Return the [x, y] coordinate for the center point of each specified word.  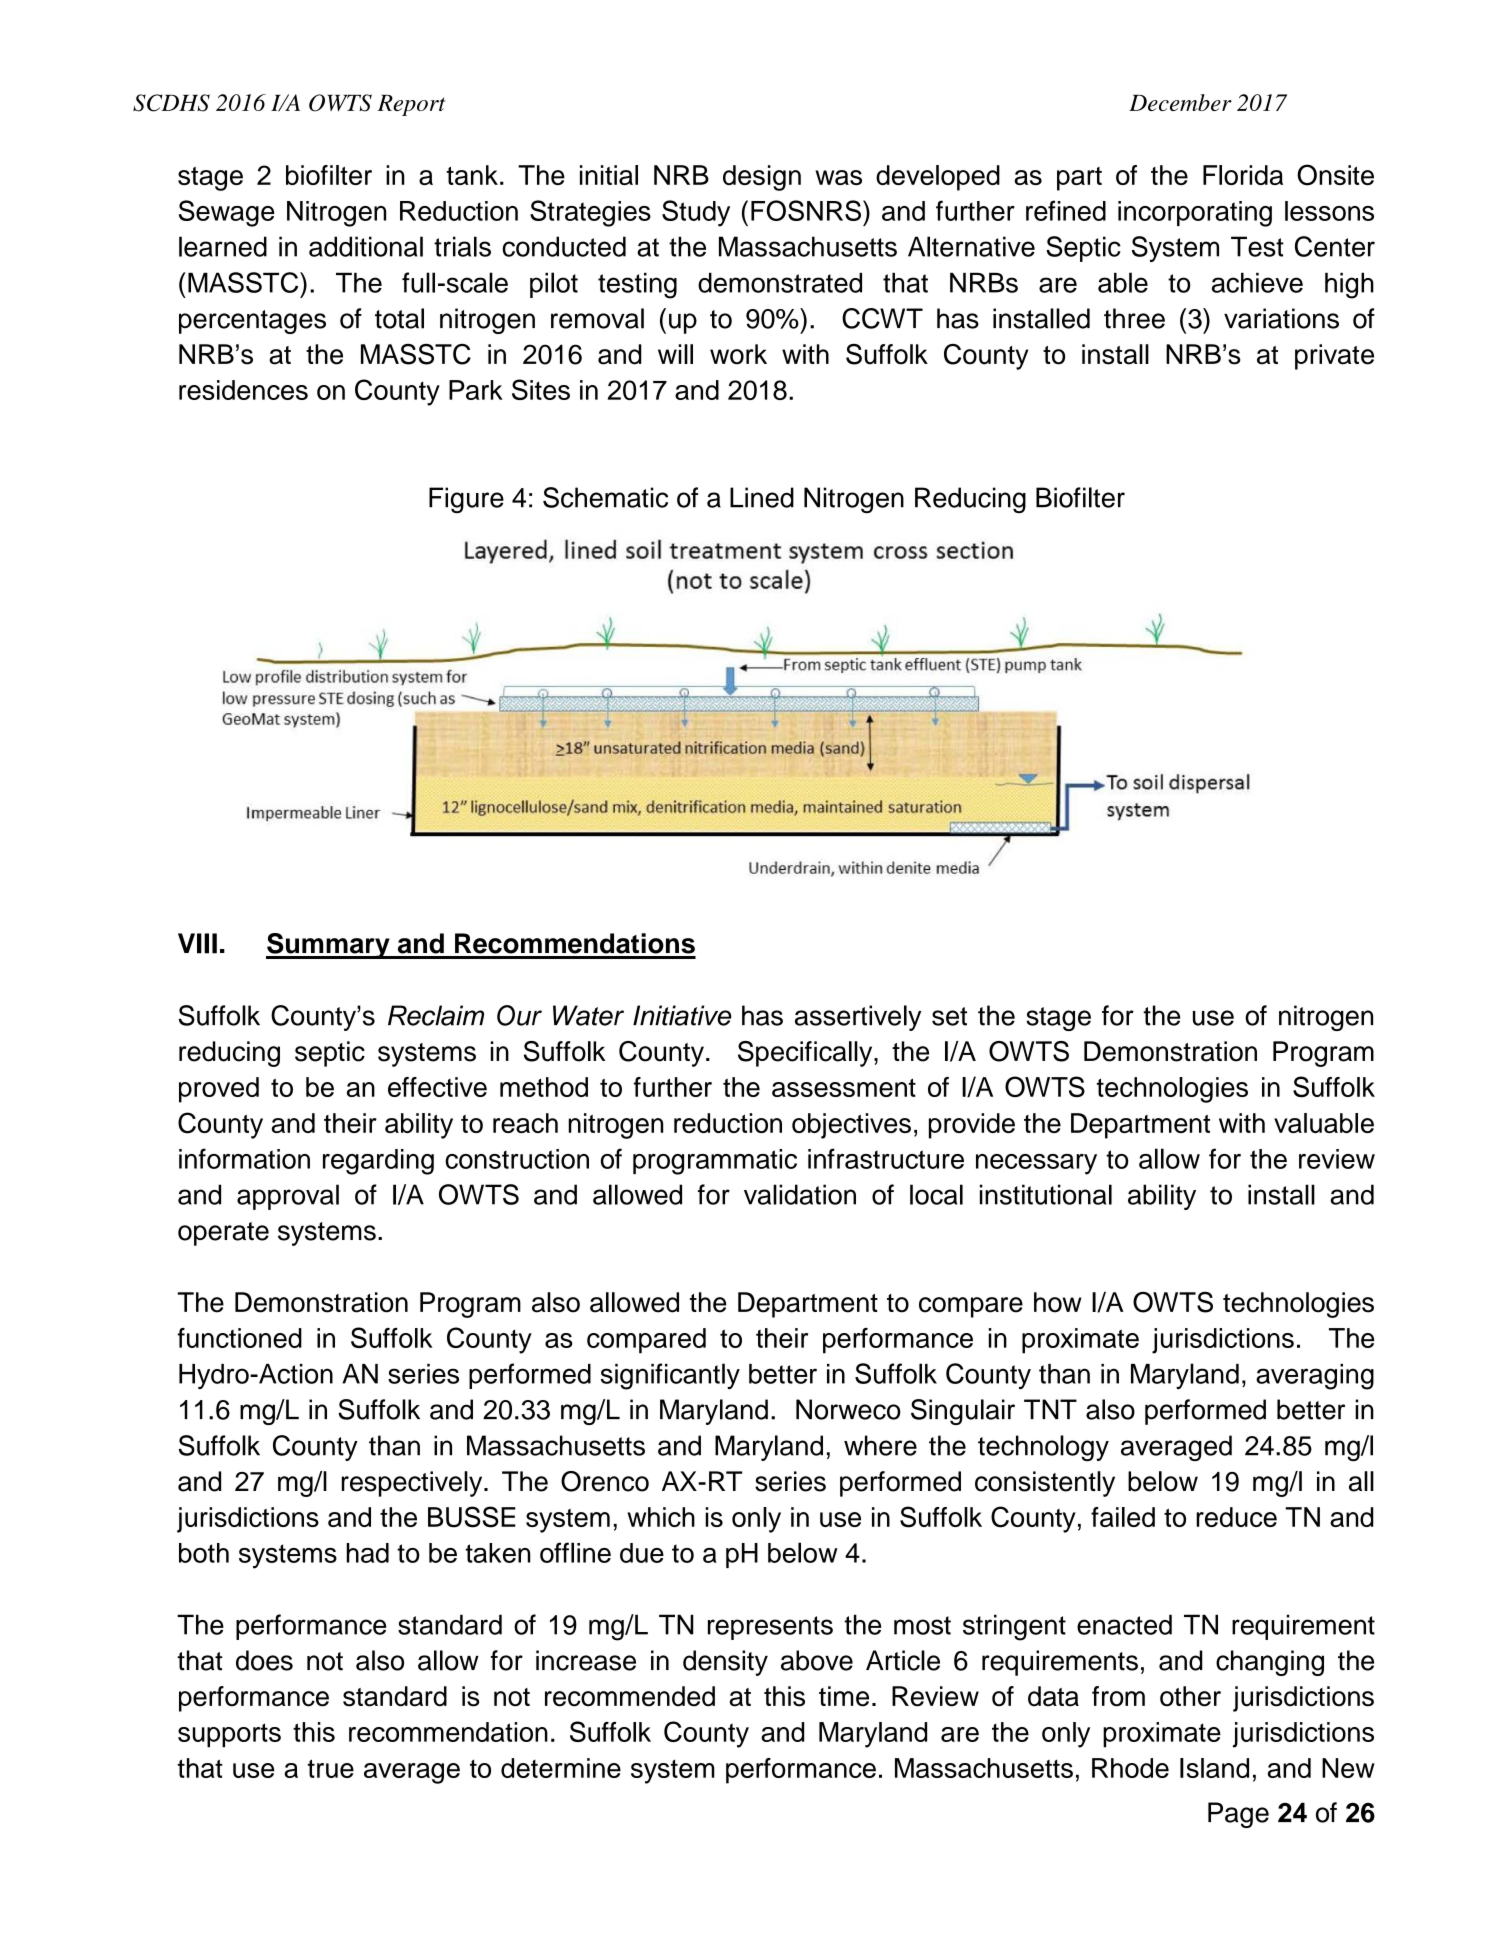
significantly [670, 1376]
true [331, 1768]
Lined [762, 497]
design [762, 178]
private [1334, 357]
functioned [239, 1338]
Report [411, 105]
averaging [1315, 1377]
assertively [858, 1018]
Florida [1243, 175]
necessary [1036, 1164]
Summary [329, 946]
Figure [466, 500]
